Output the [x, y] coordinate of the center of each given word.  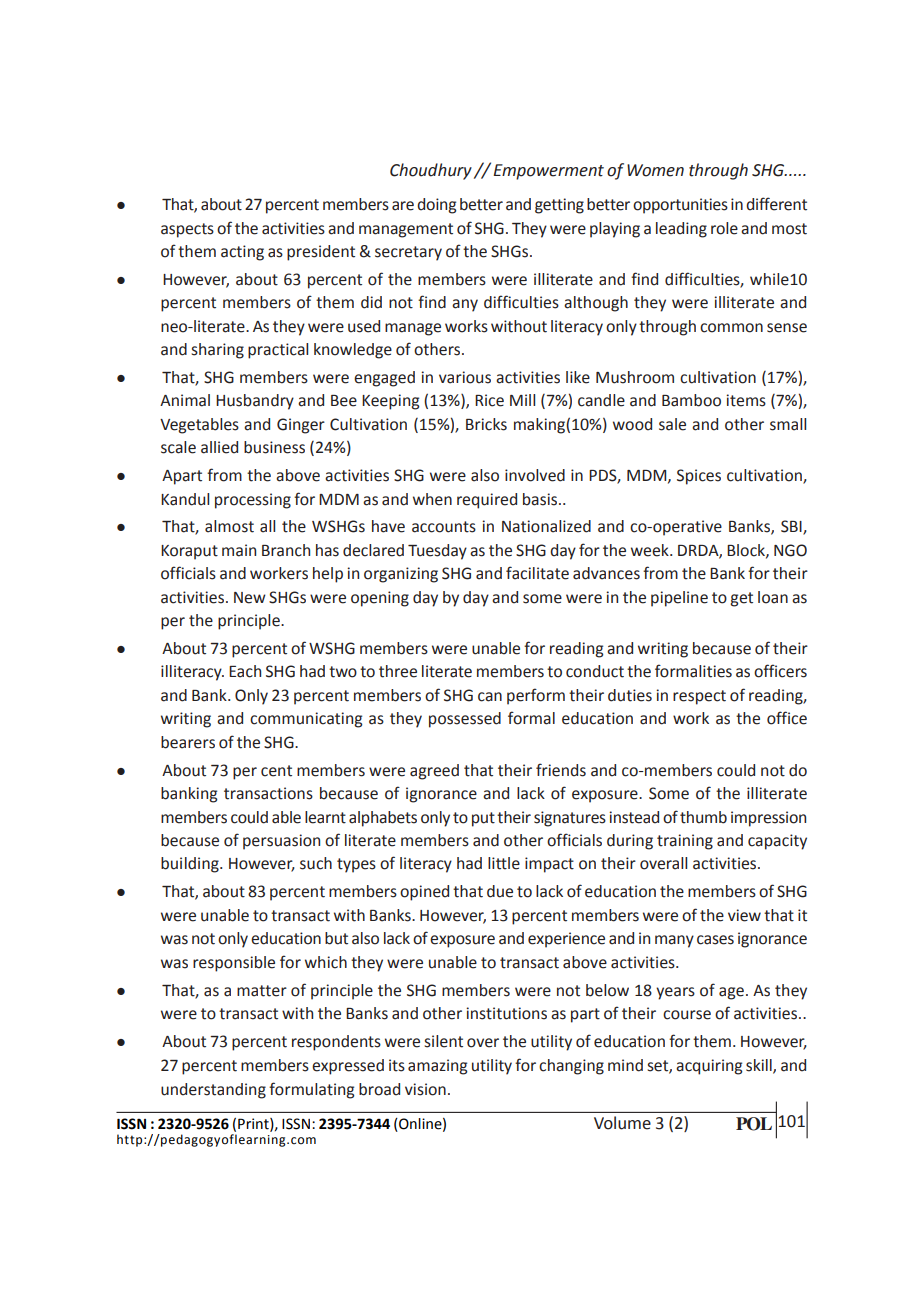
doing [436, 206]
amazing [437, 1067]
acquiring [709, 1067]
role [724, 228]
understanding [213, 1091]
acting [242, 253]
